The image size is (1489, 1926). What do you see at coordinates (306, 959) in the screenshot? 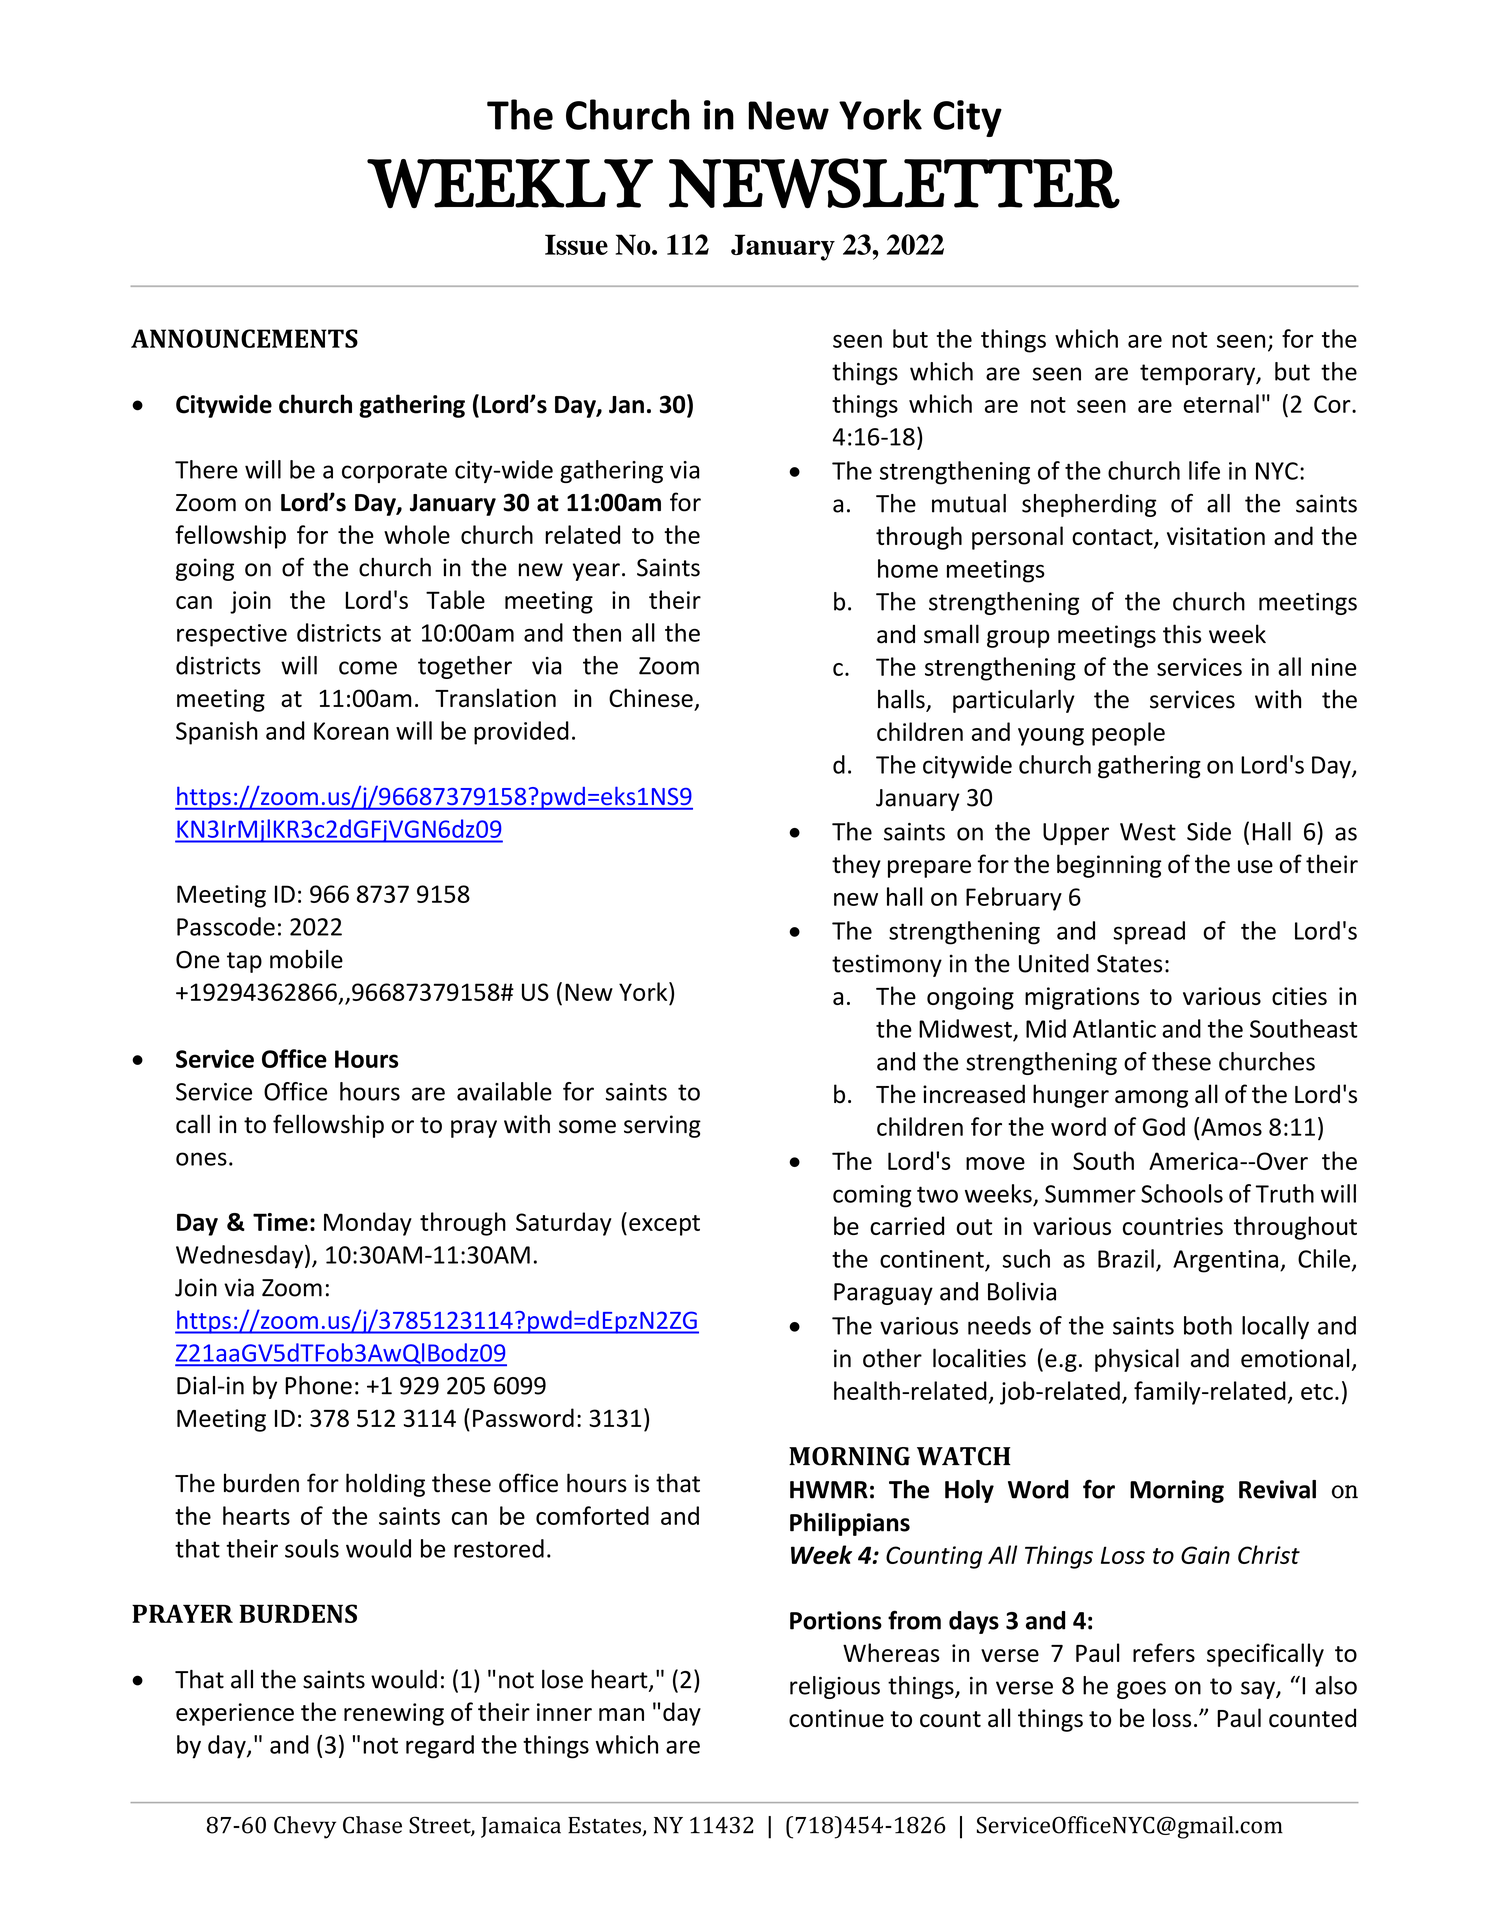
I see `mobile` at bounding box center [306, 959].
